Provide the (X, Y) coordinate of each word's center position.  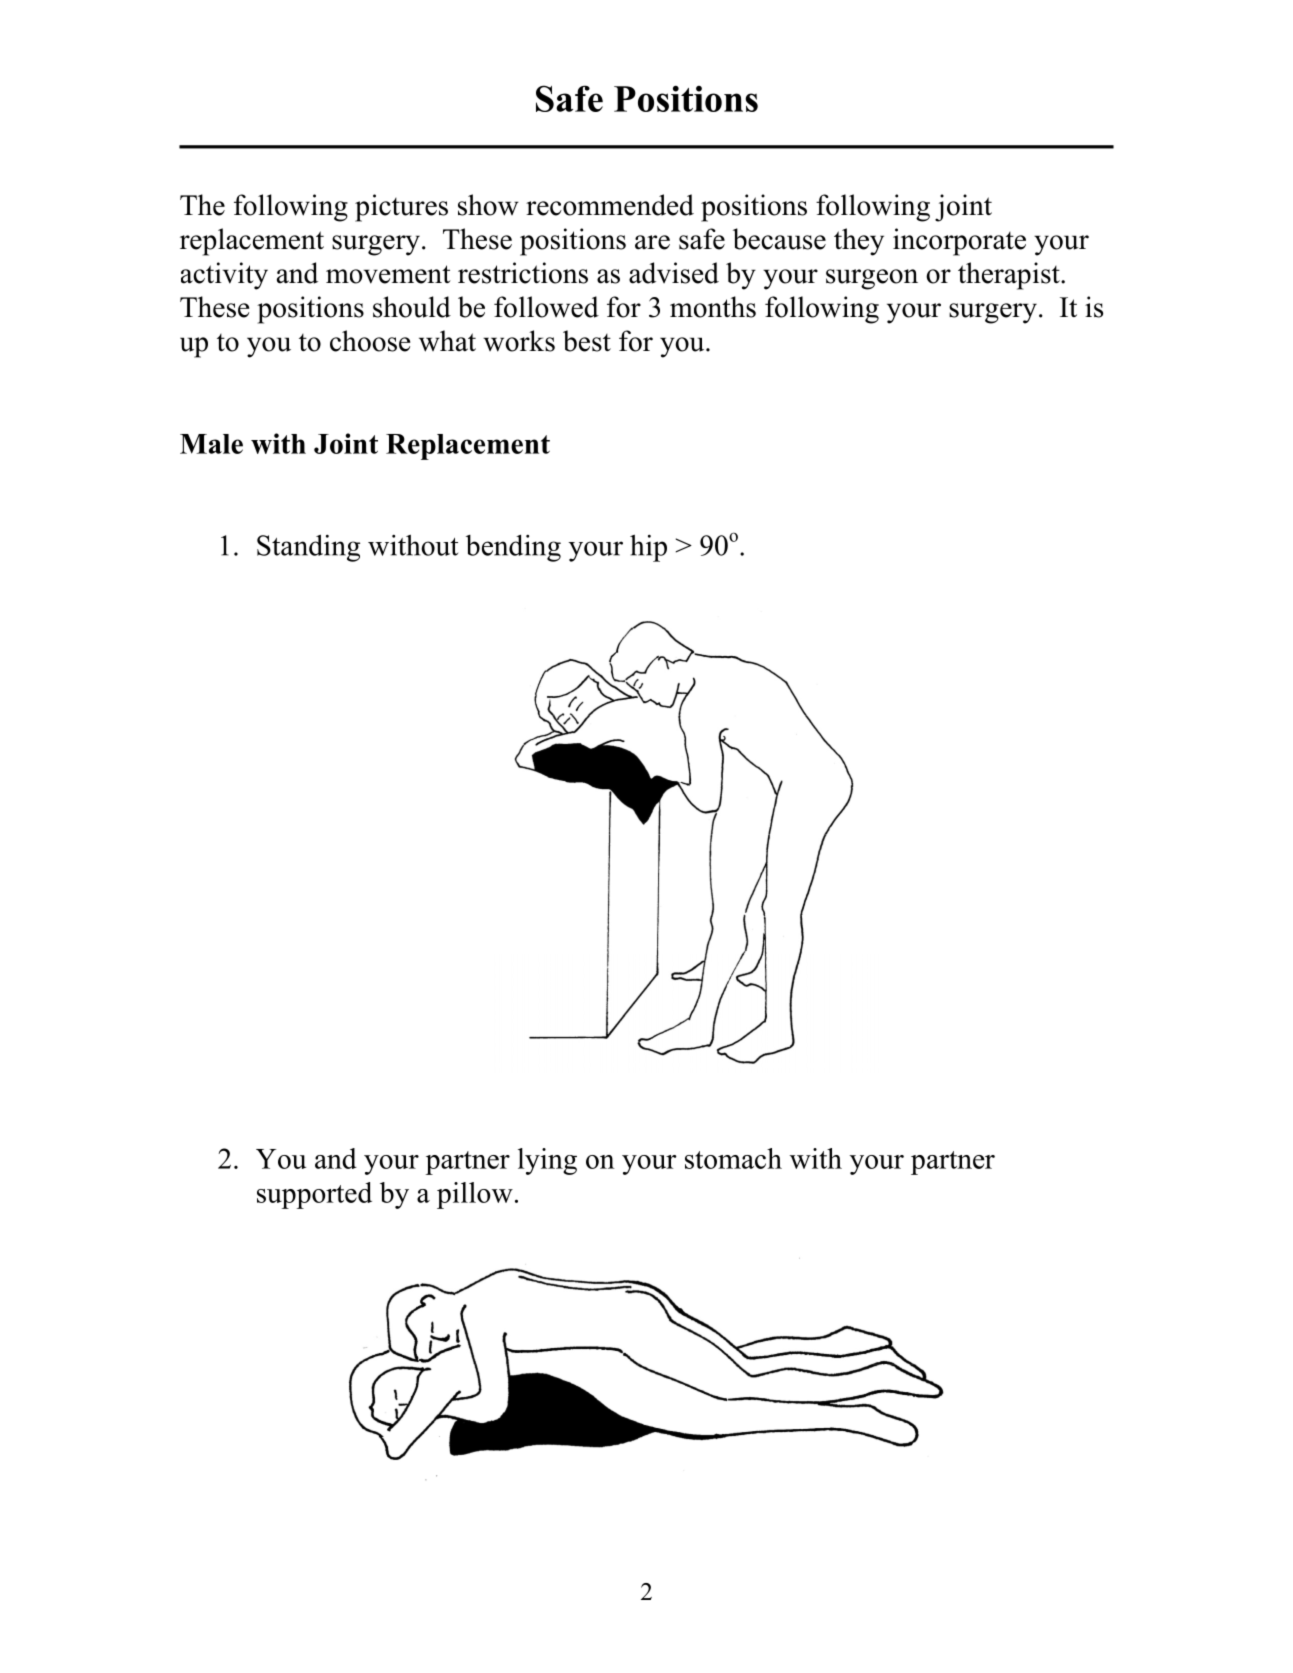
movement (388, 274)
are (652, 242)
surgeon (872, 279)
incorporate (959, 242)
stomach (733, 1158)
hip (648, 548)
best (587, 341)
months (713, 307)
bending (513, 548)
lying (547, 1161)
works (519, 341)
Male (211, 444)
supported (314, 1195)
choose (370, 341)
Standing (308, 548)
